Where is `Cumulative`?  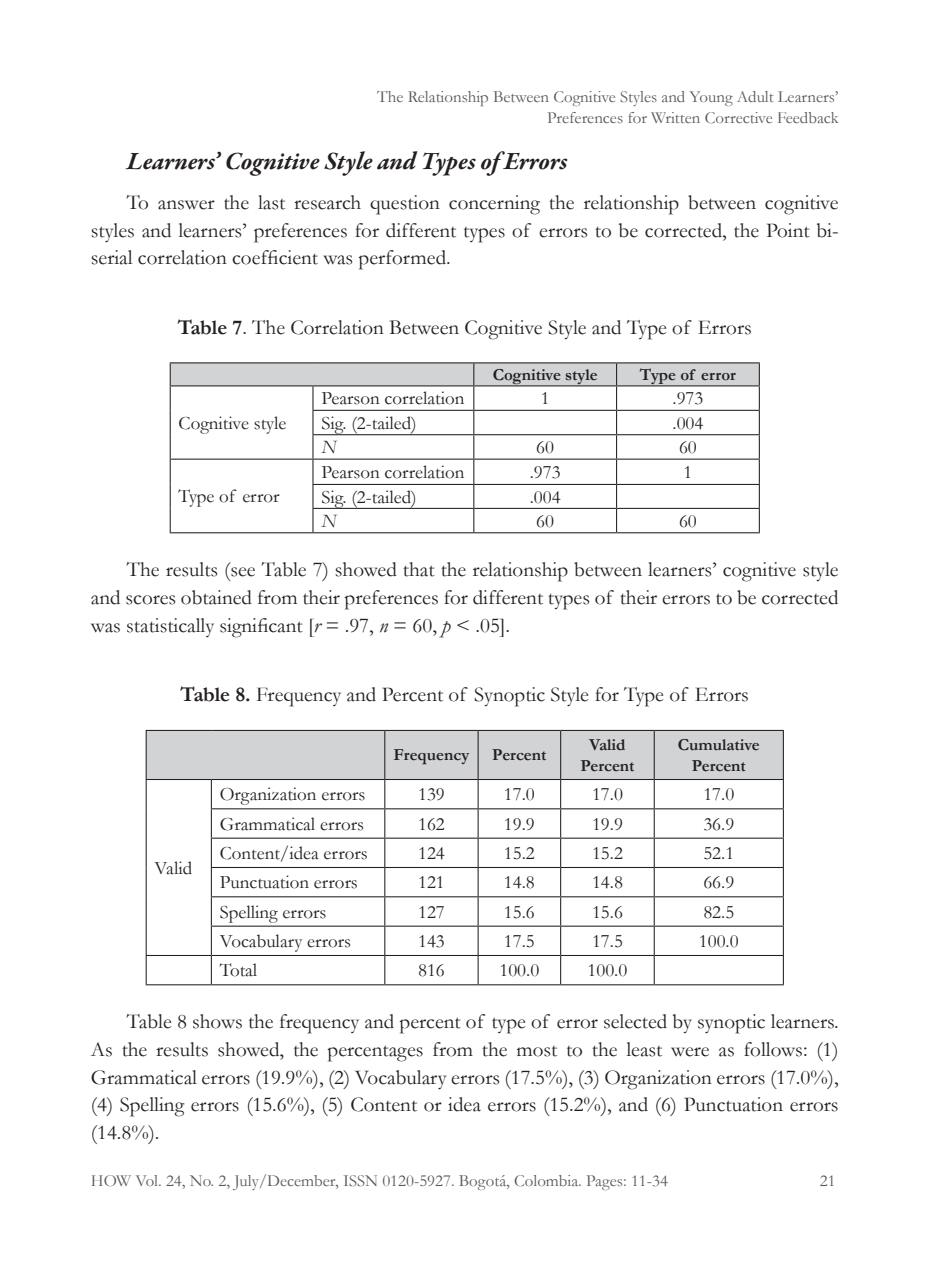
Cumulative is located at coordinates (718, 745).
